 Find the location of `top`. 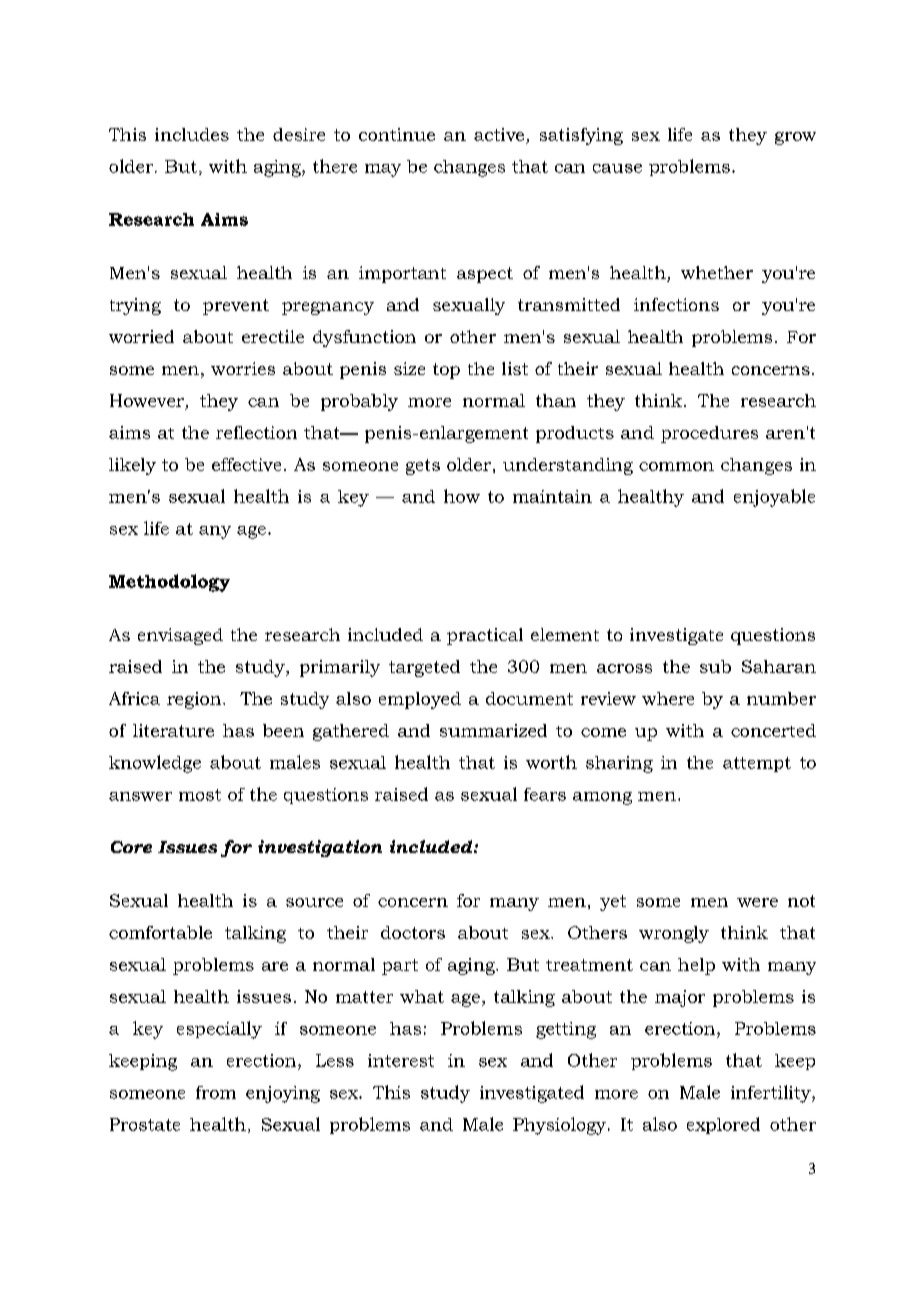

top is located at coordinates (446, 371).
